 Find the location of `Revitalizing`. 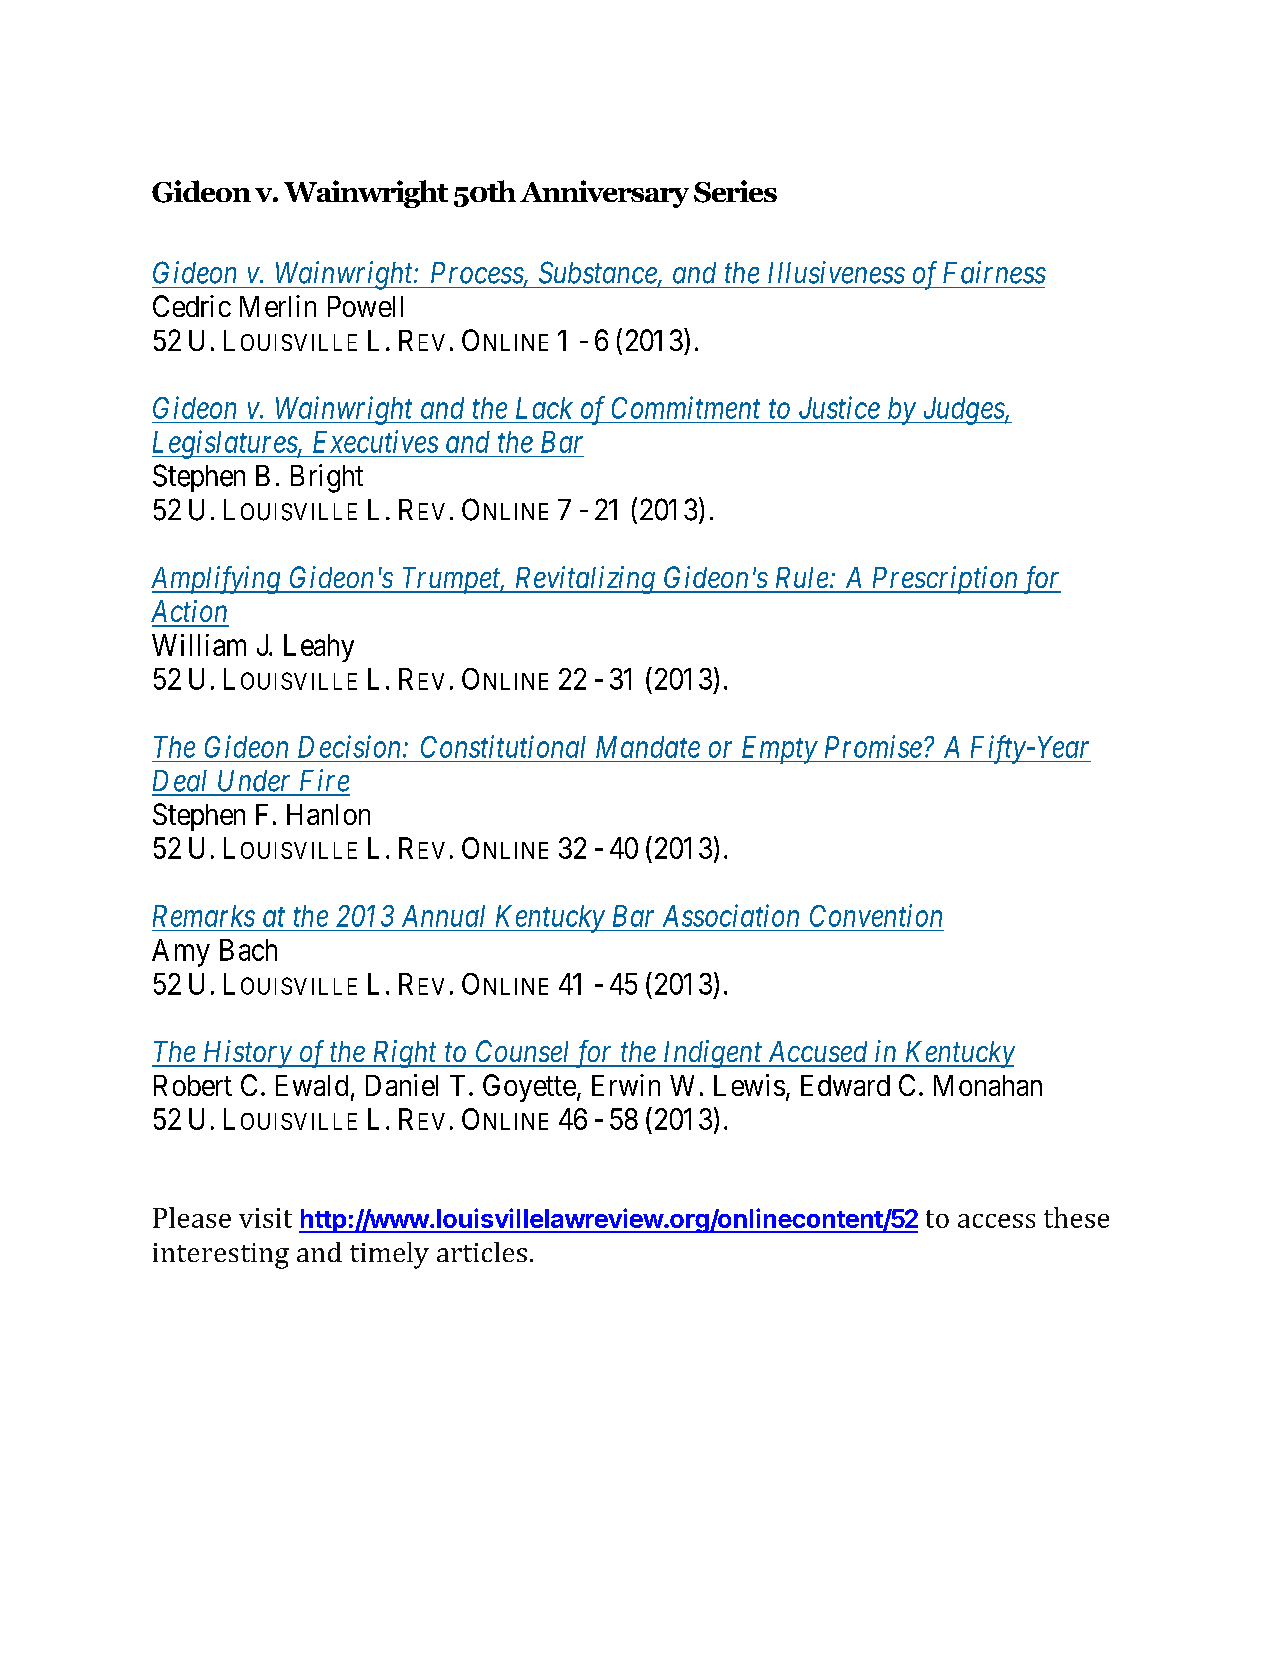

Revitalizing is located at coordinates (584, 580).
